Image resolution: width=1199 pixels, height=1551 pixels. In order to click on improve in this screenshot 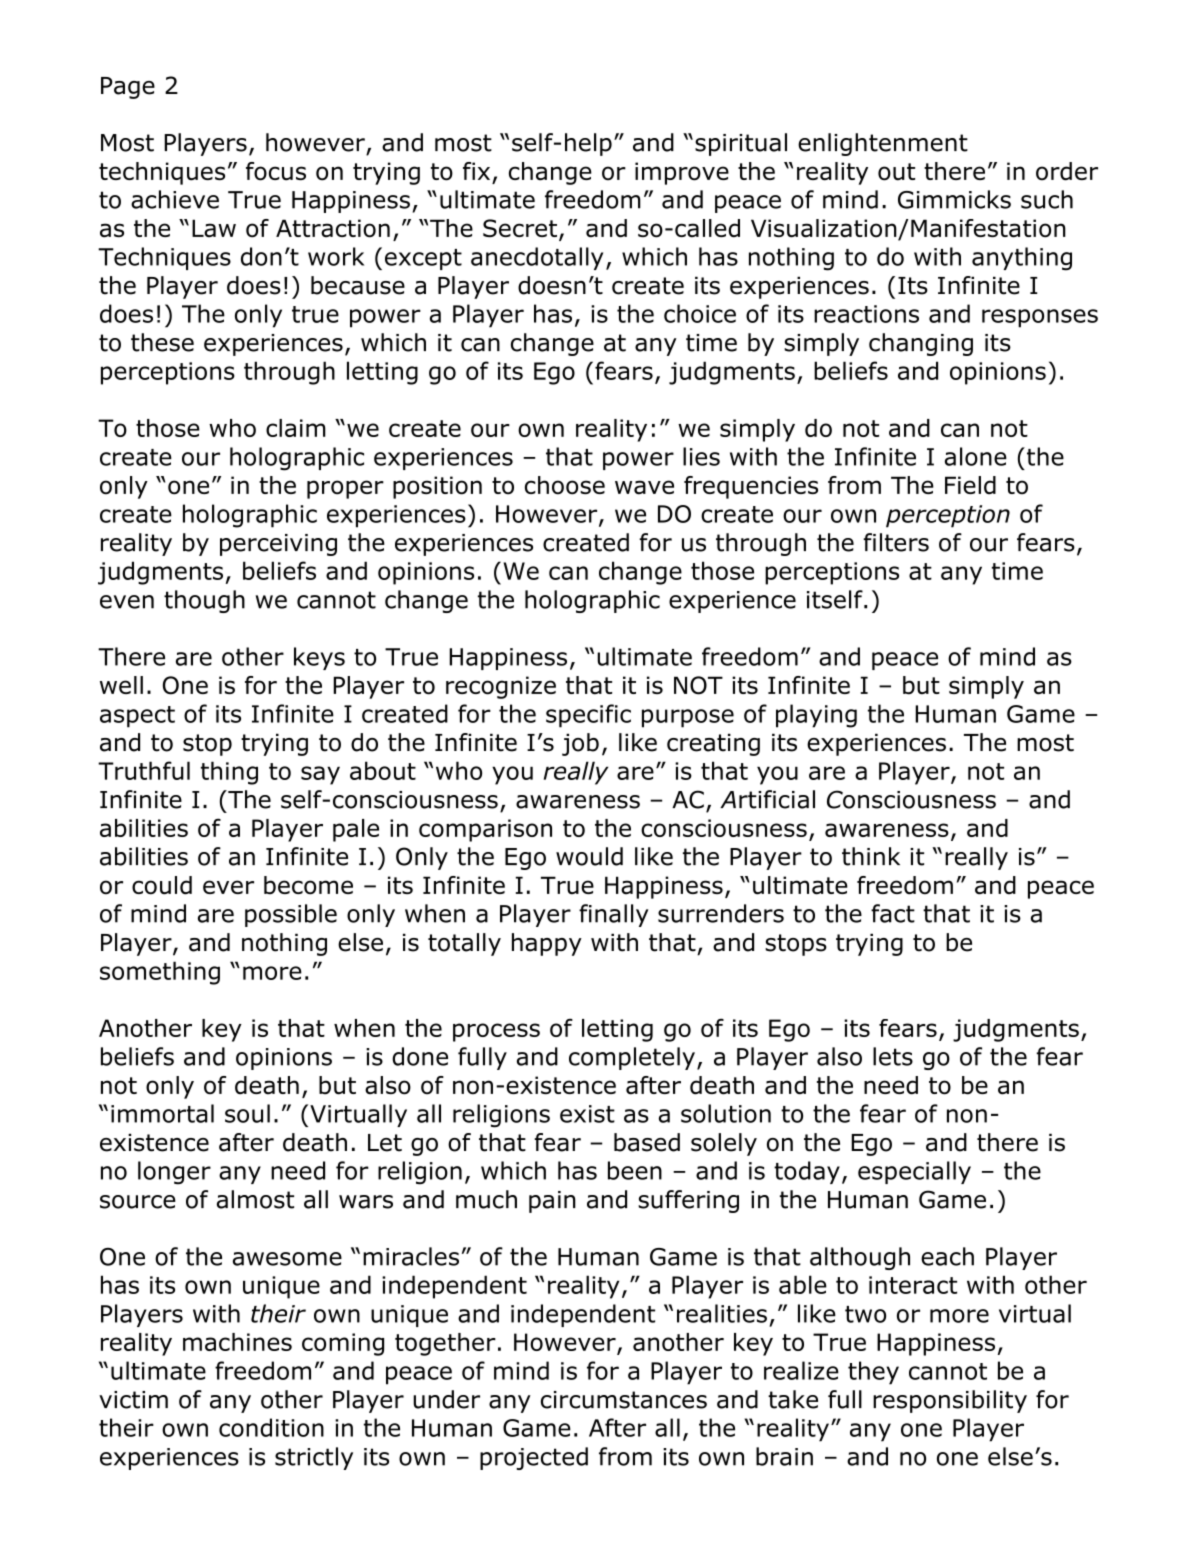, I will do `click(682, 173)`.
